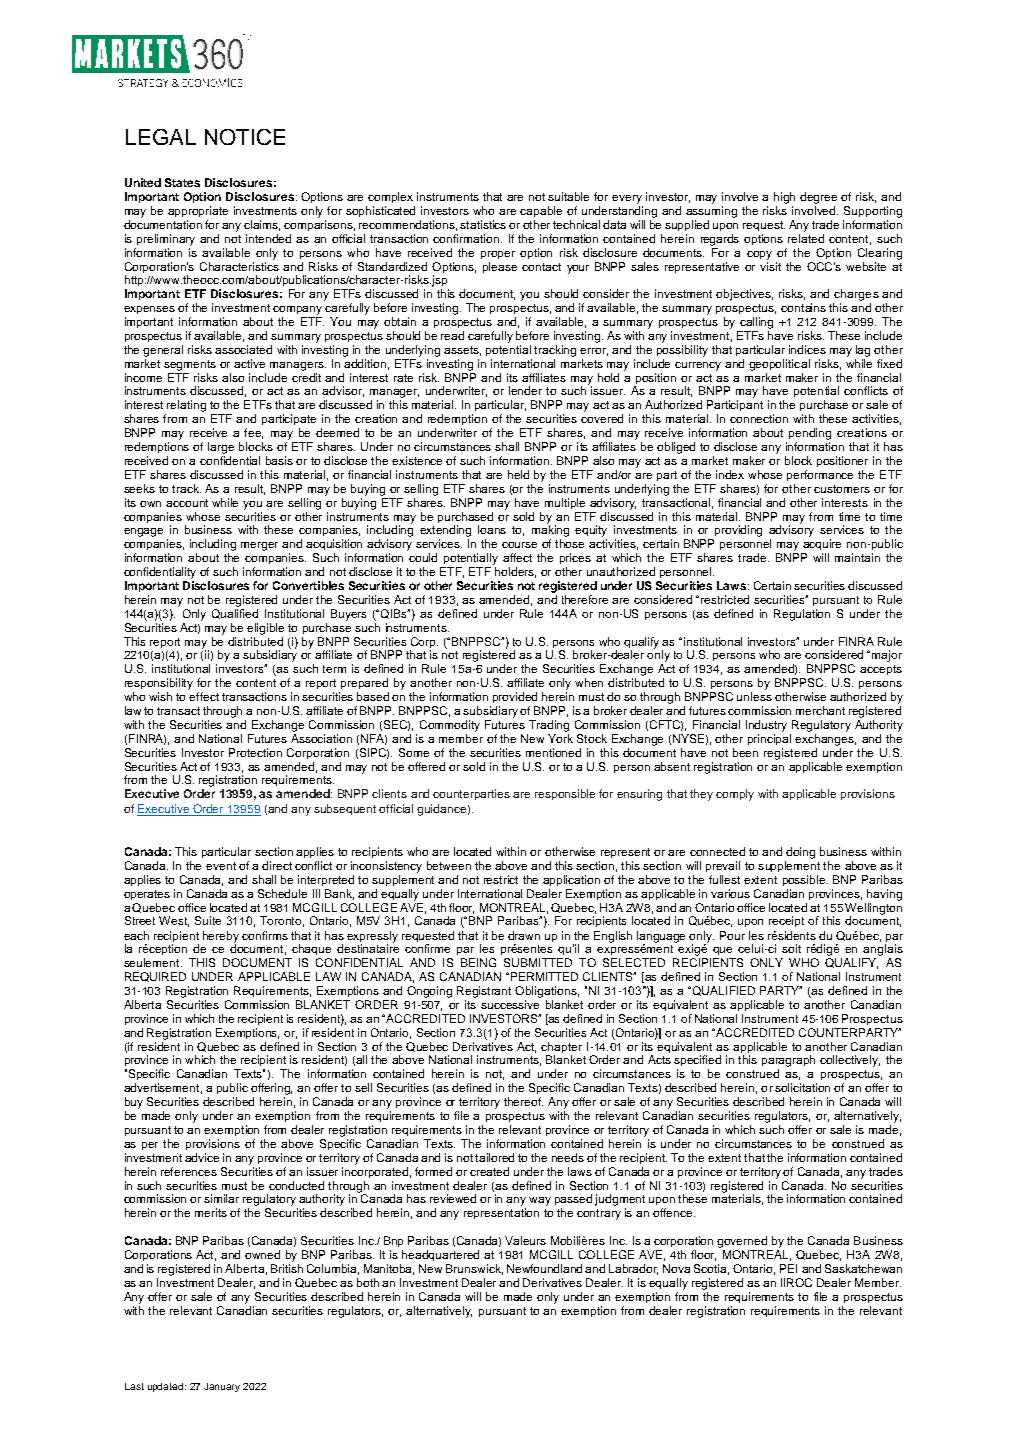  I want to click on high, so click(784, 198).
